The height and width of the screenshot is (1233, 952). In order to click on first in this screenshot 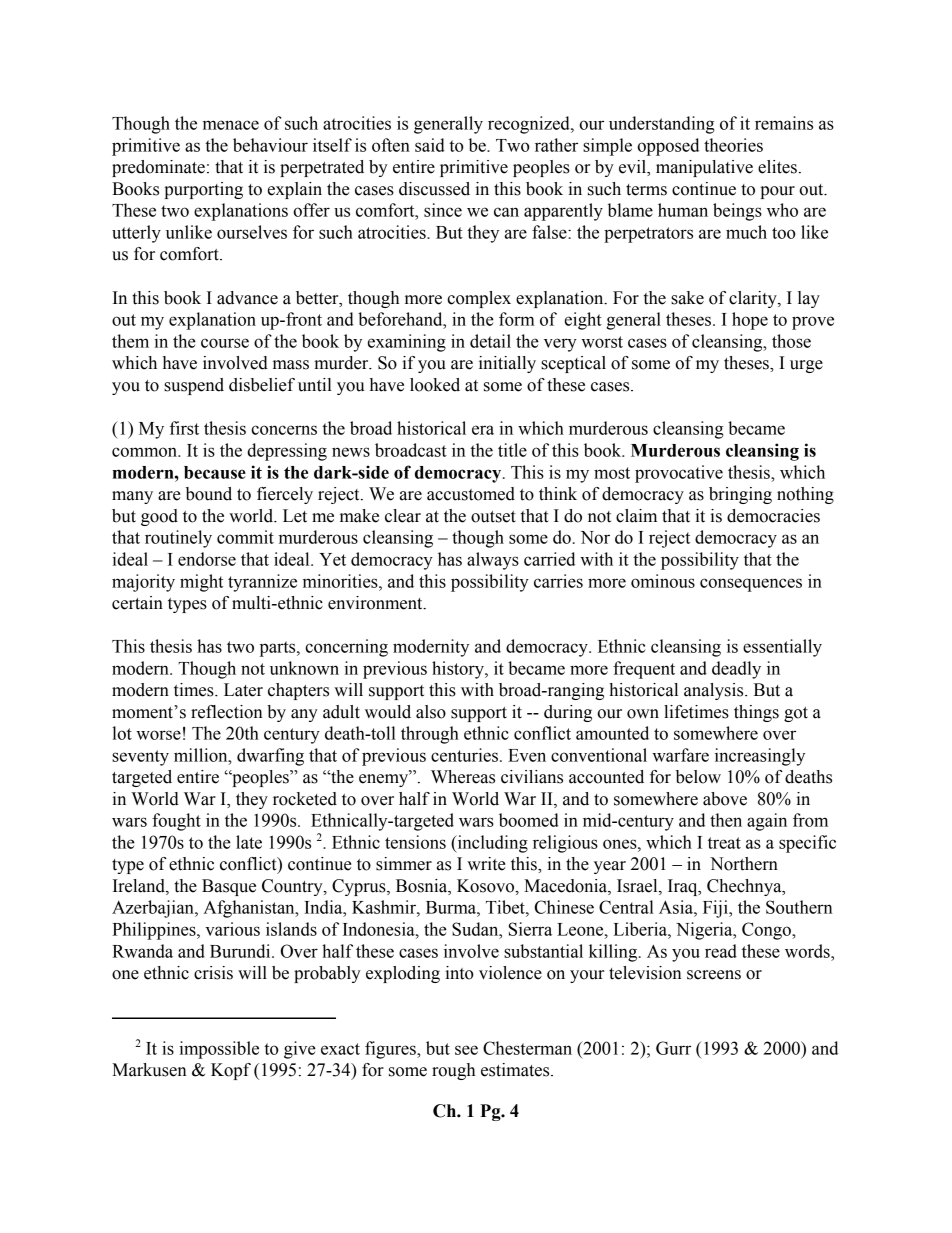, I will do `click(184, 428)`.
